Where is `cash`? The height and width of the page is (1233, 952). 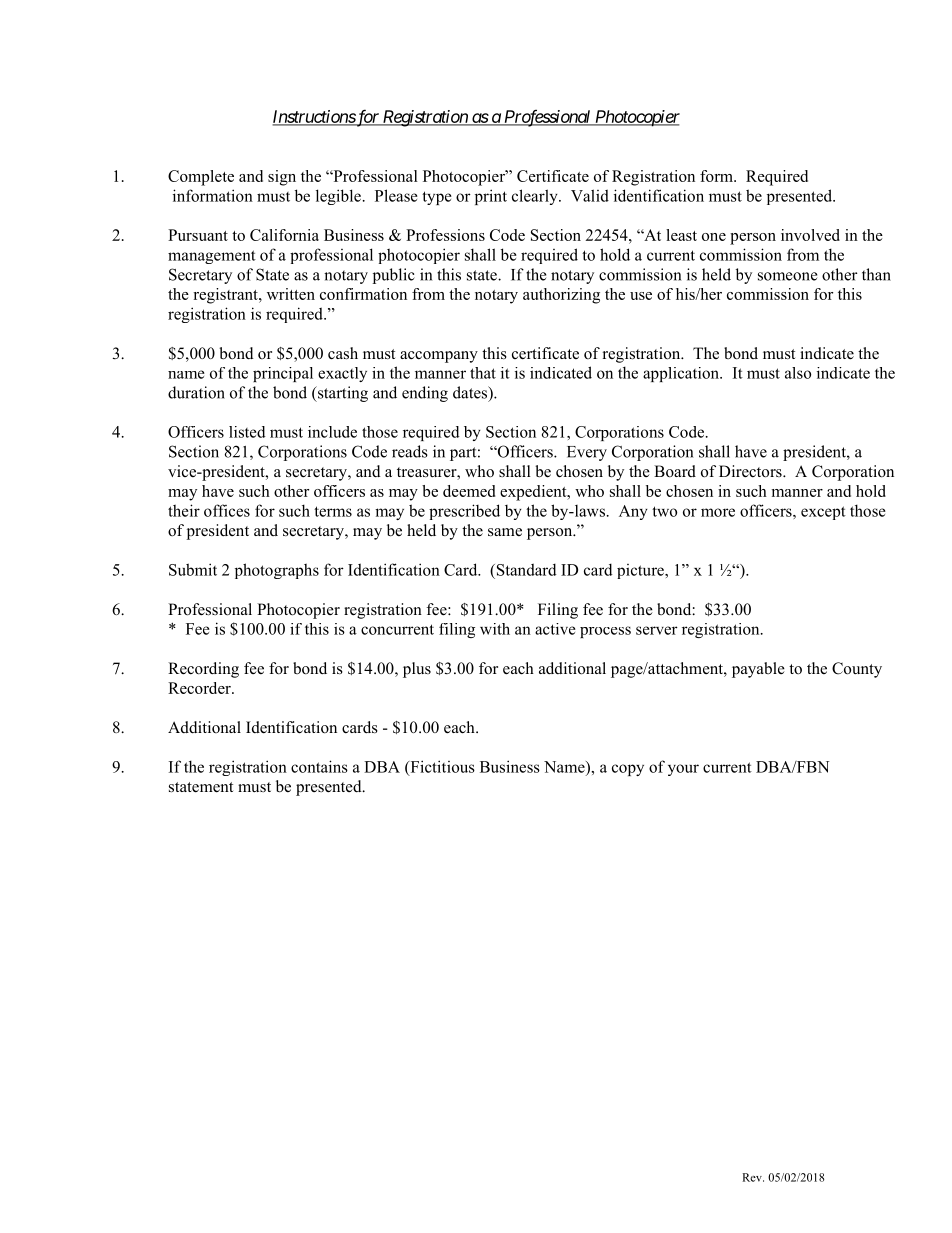 cash is located at coordinates (343, 353).
